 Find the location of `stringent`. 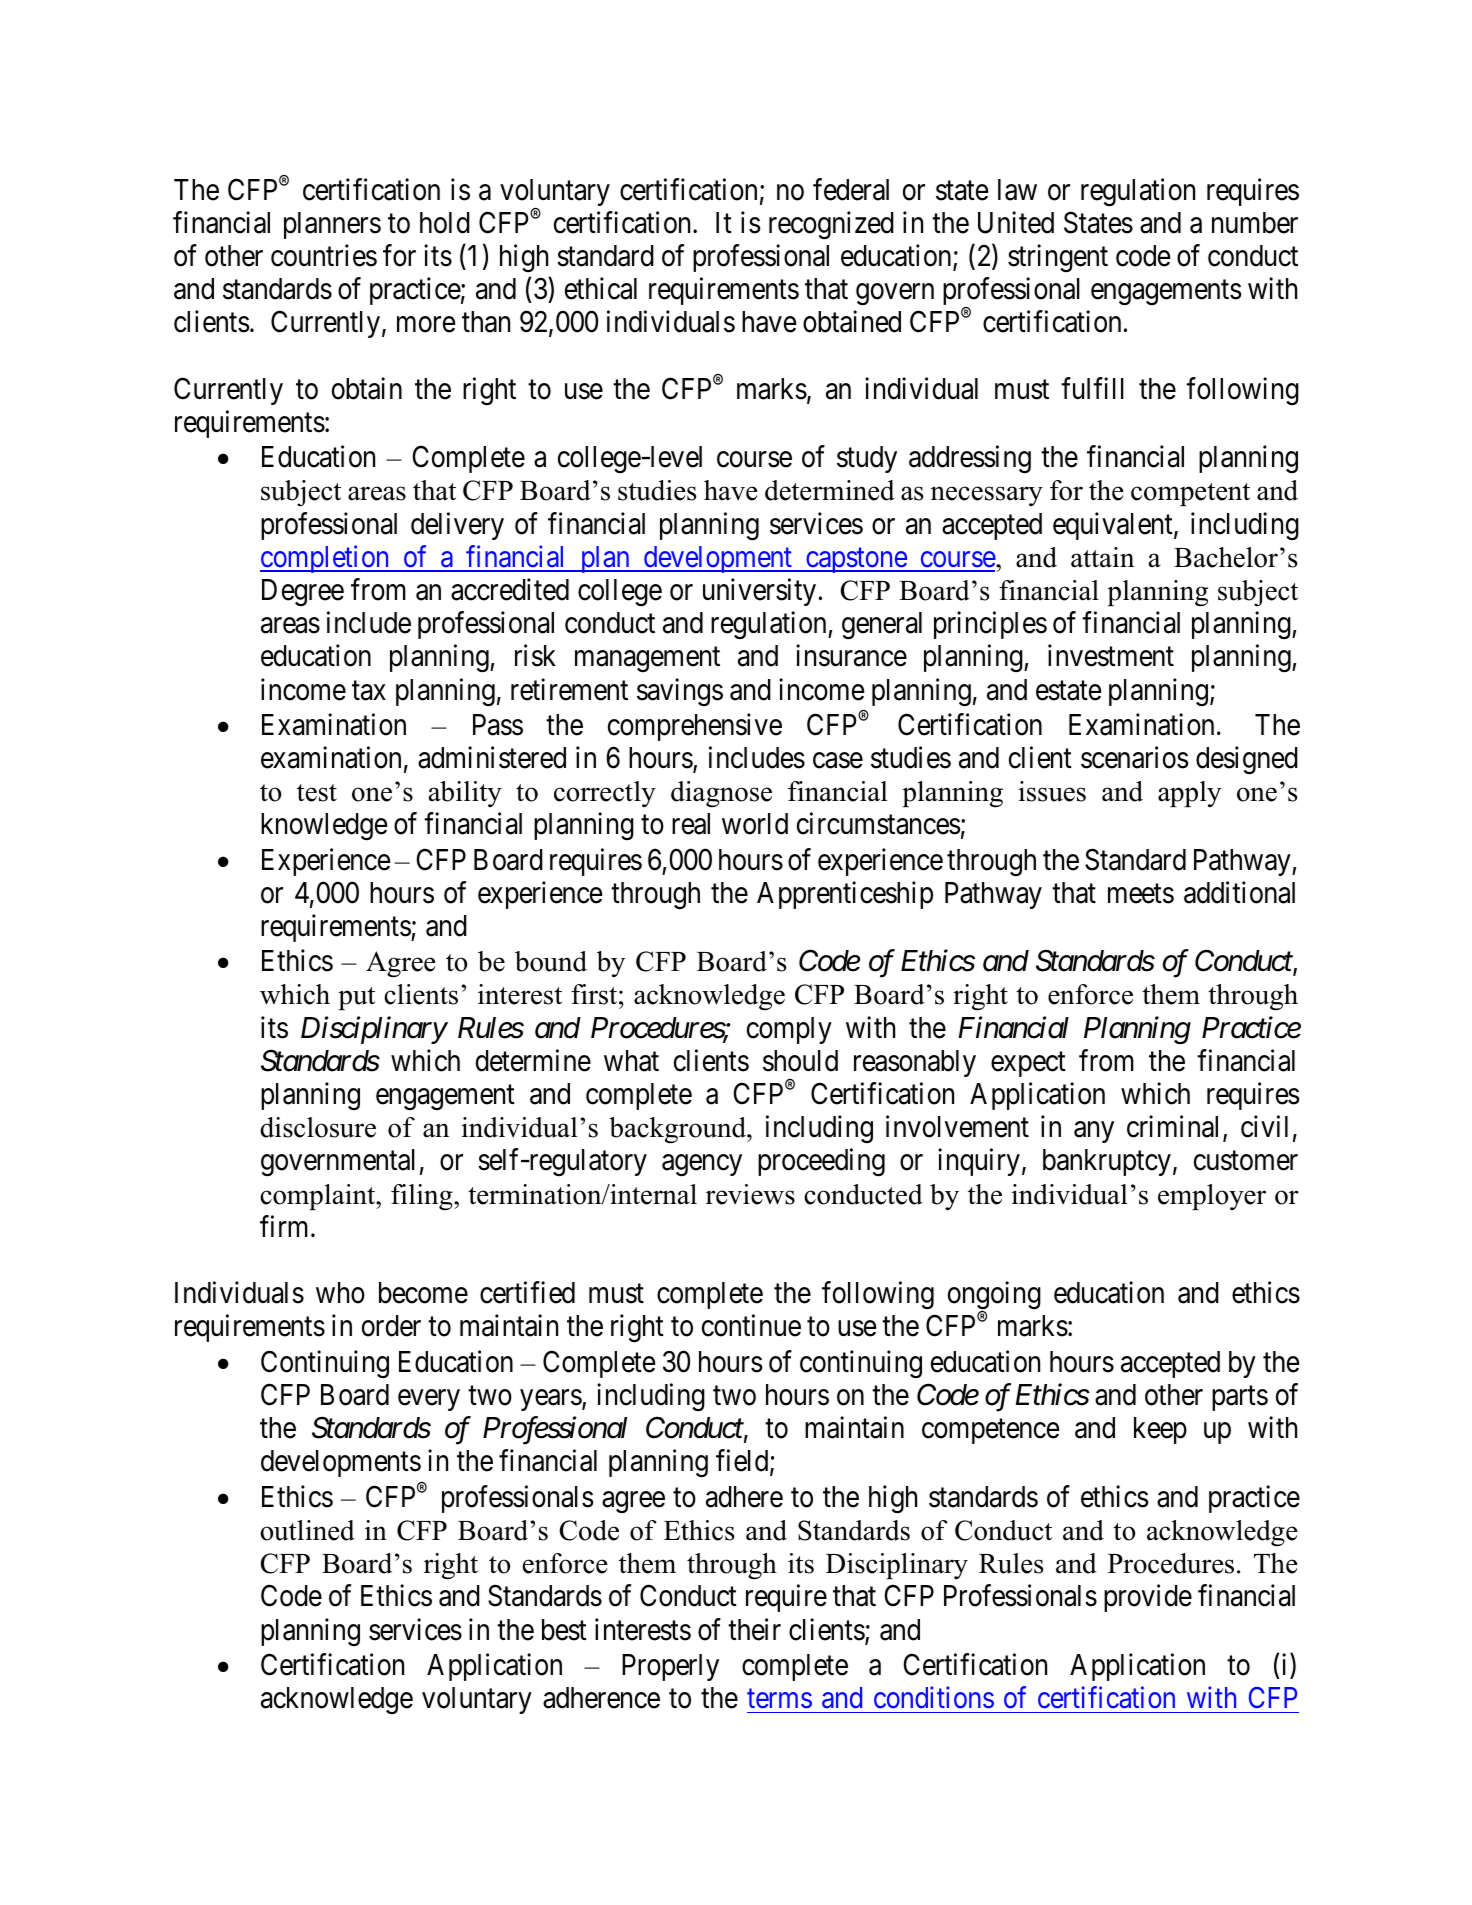

stringent is located at coordinates (1058, 258).
